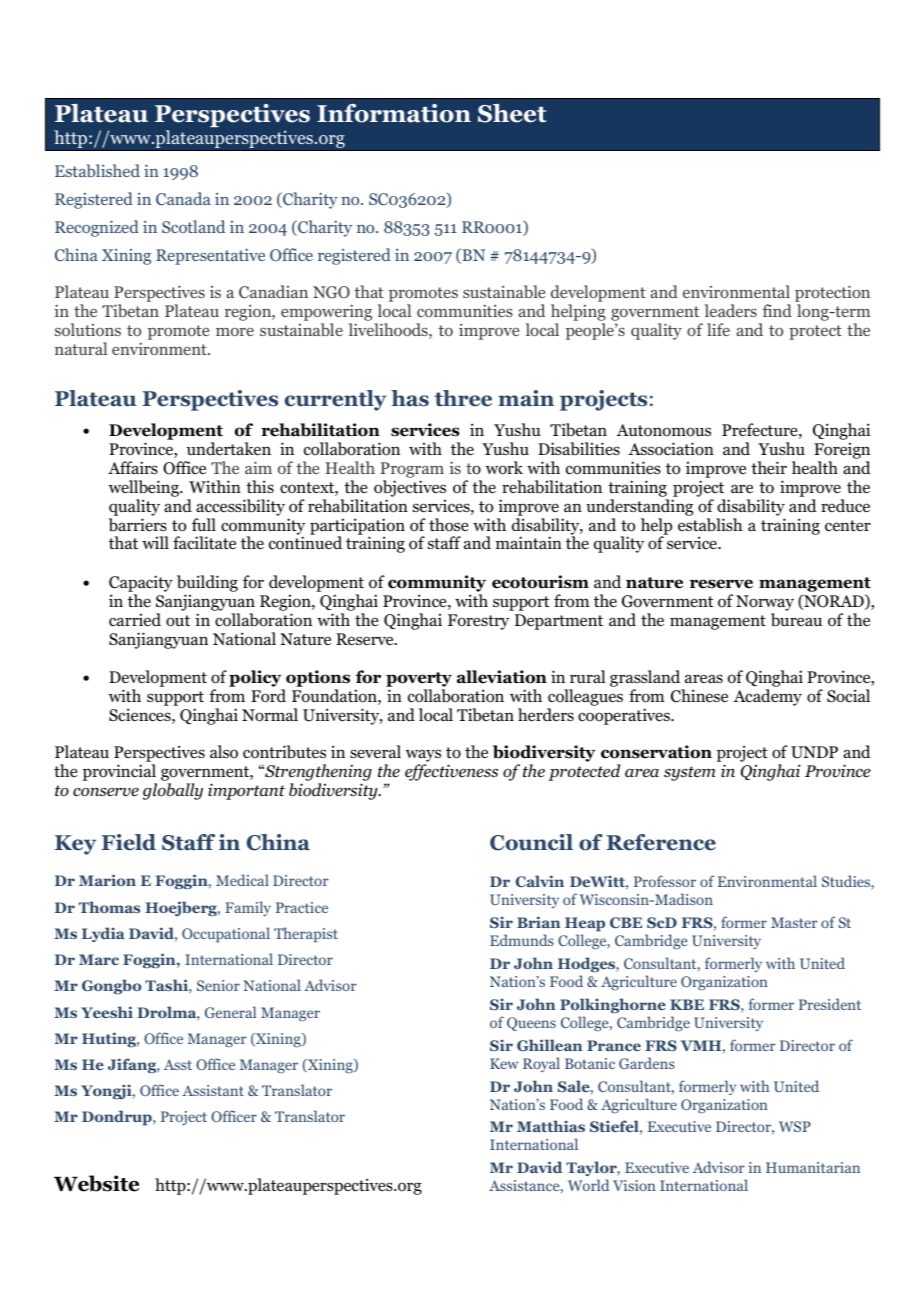  Describe the element at coordinates (96, 1183) in the screenshot. I see `Website` at that location.
